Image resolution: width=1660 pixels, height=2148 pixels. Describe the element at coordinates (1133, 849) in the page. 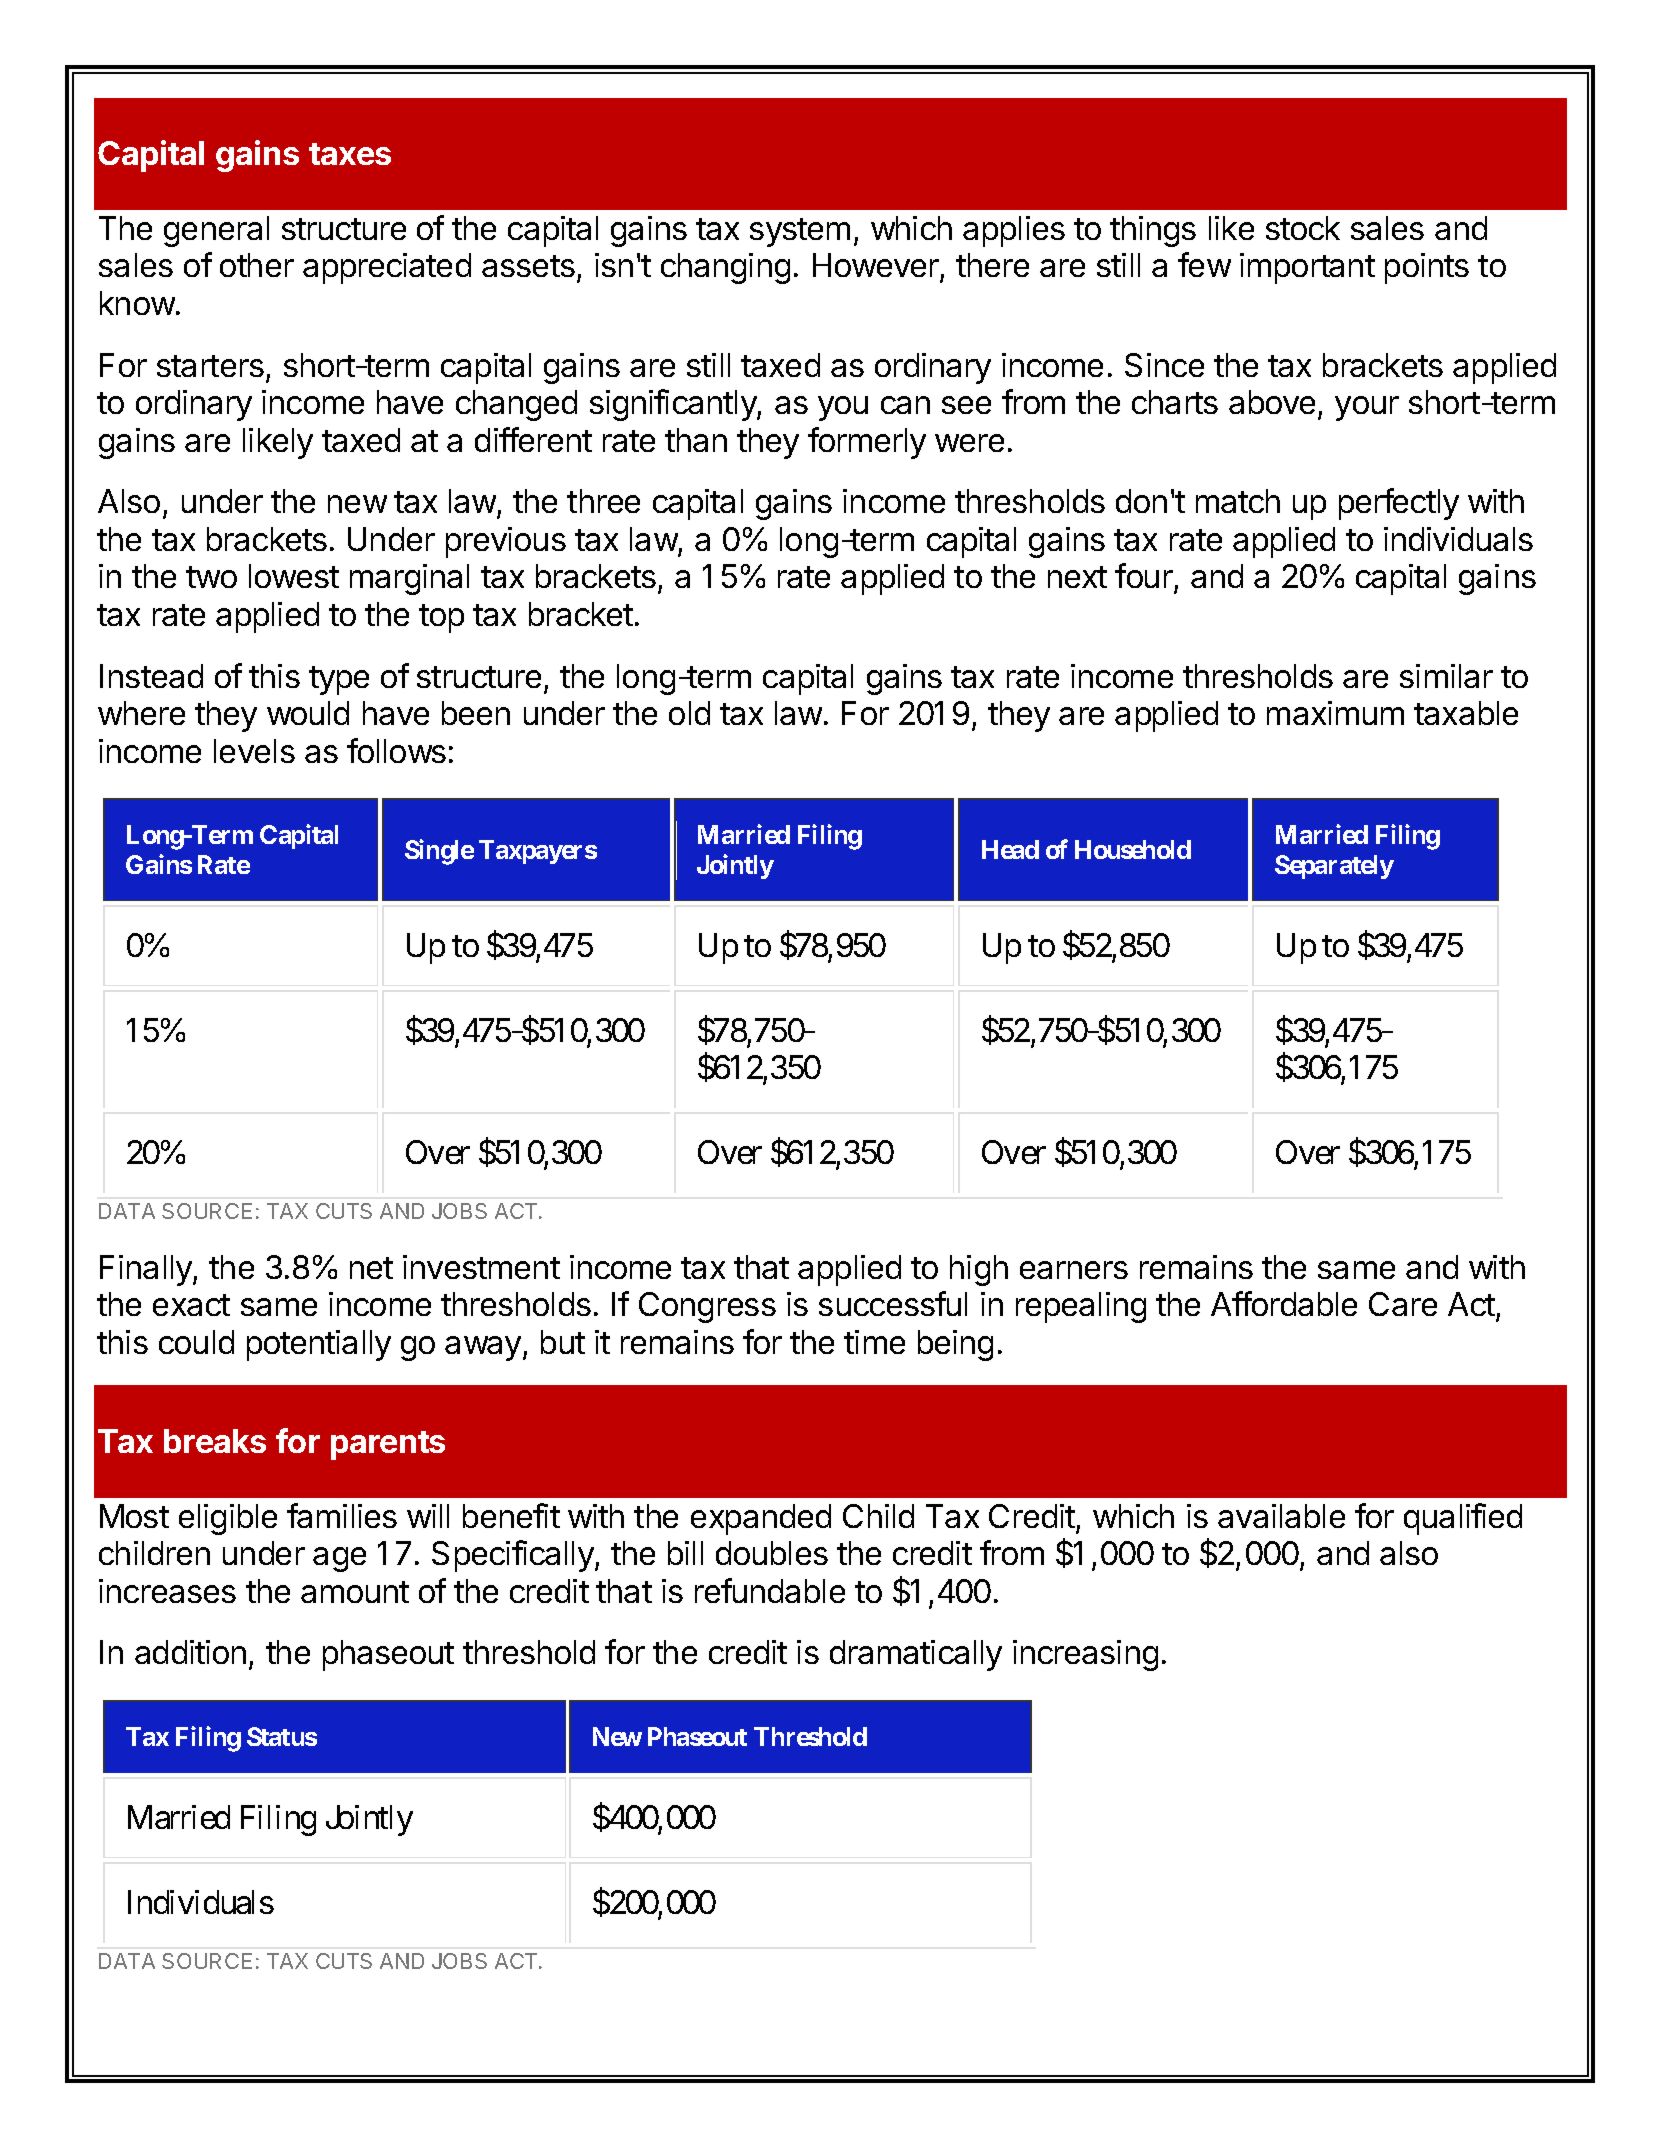

I see `Household` at that location.
